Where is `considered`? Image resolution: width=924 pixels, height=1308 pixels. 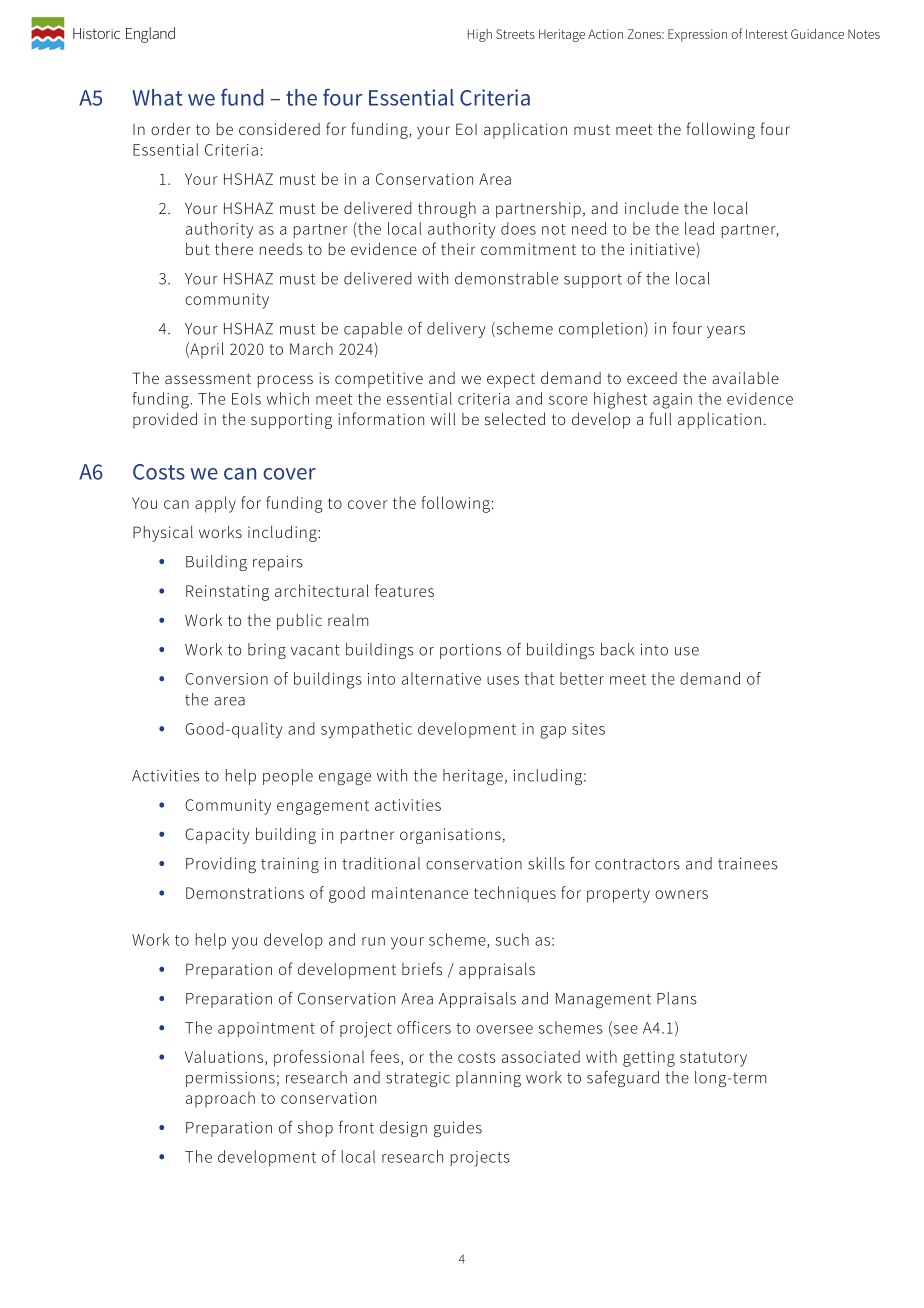 considered is located at coordinates (279, 128).
